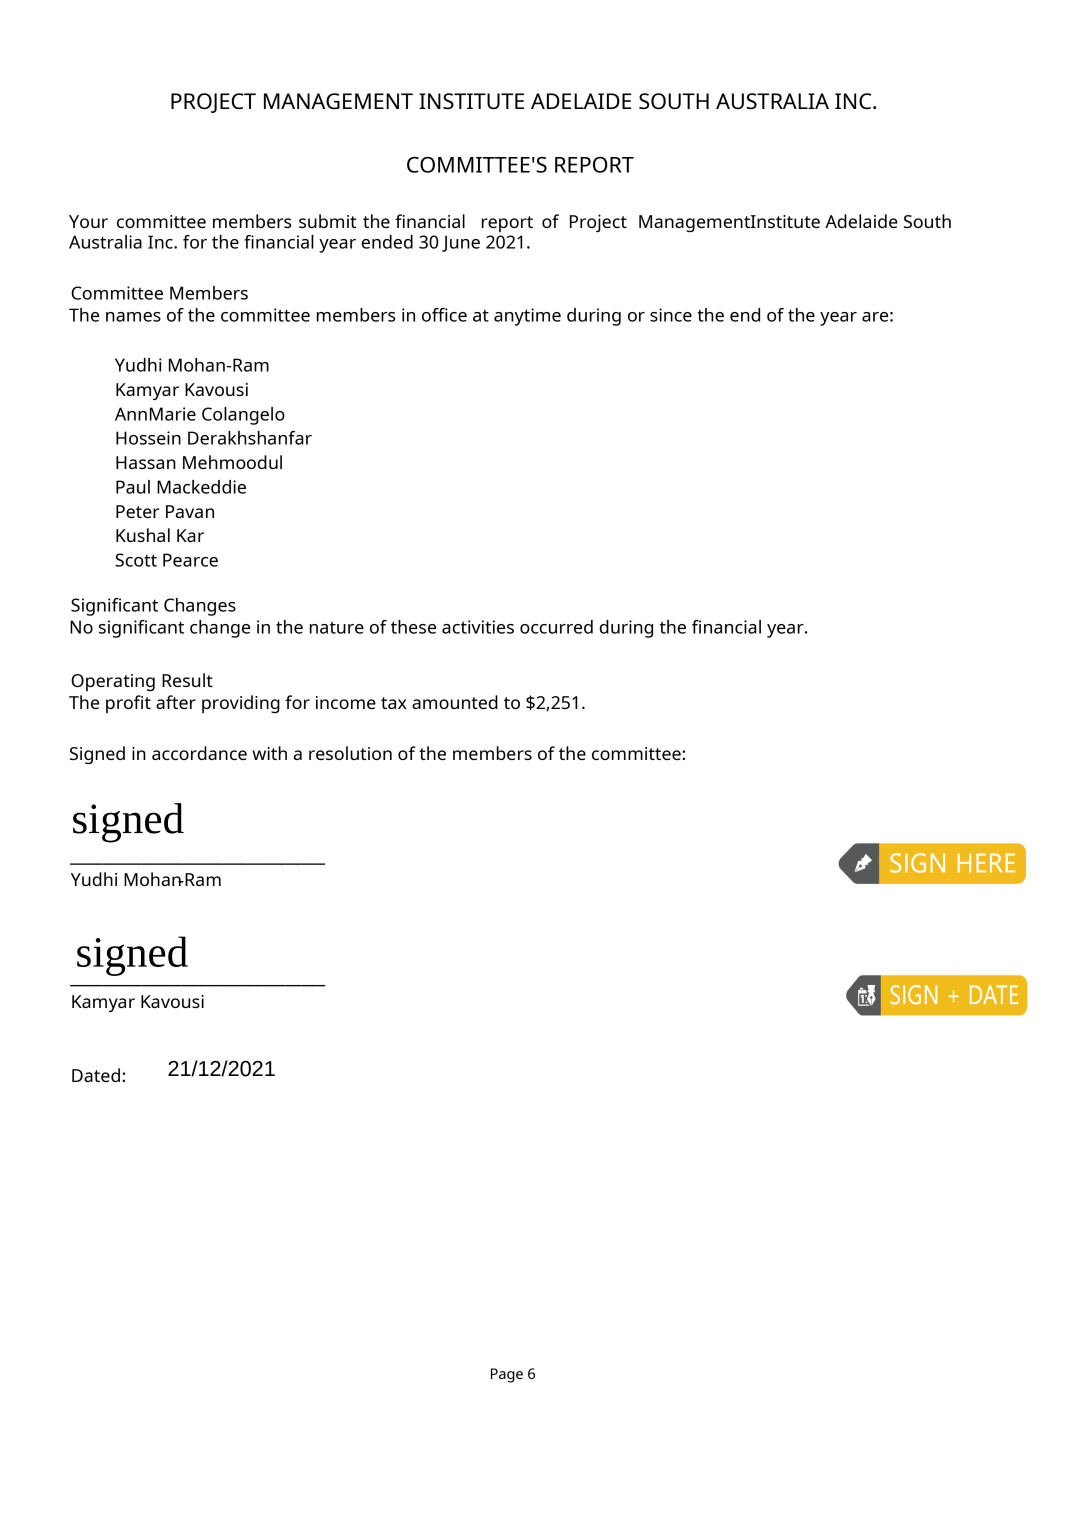 This document has width=1070, height=1513. What do you see at coordinates (507, 1375) in the document?
I see `Page` at bounding box center [507, 1375].
